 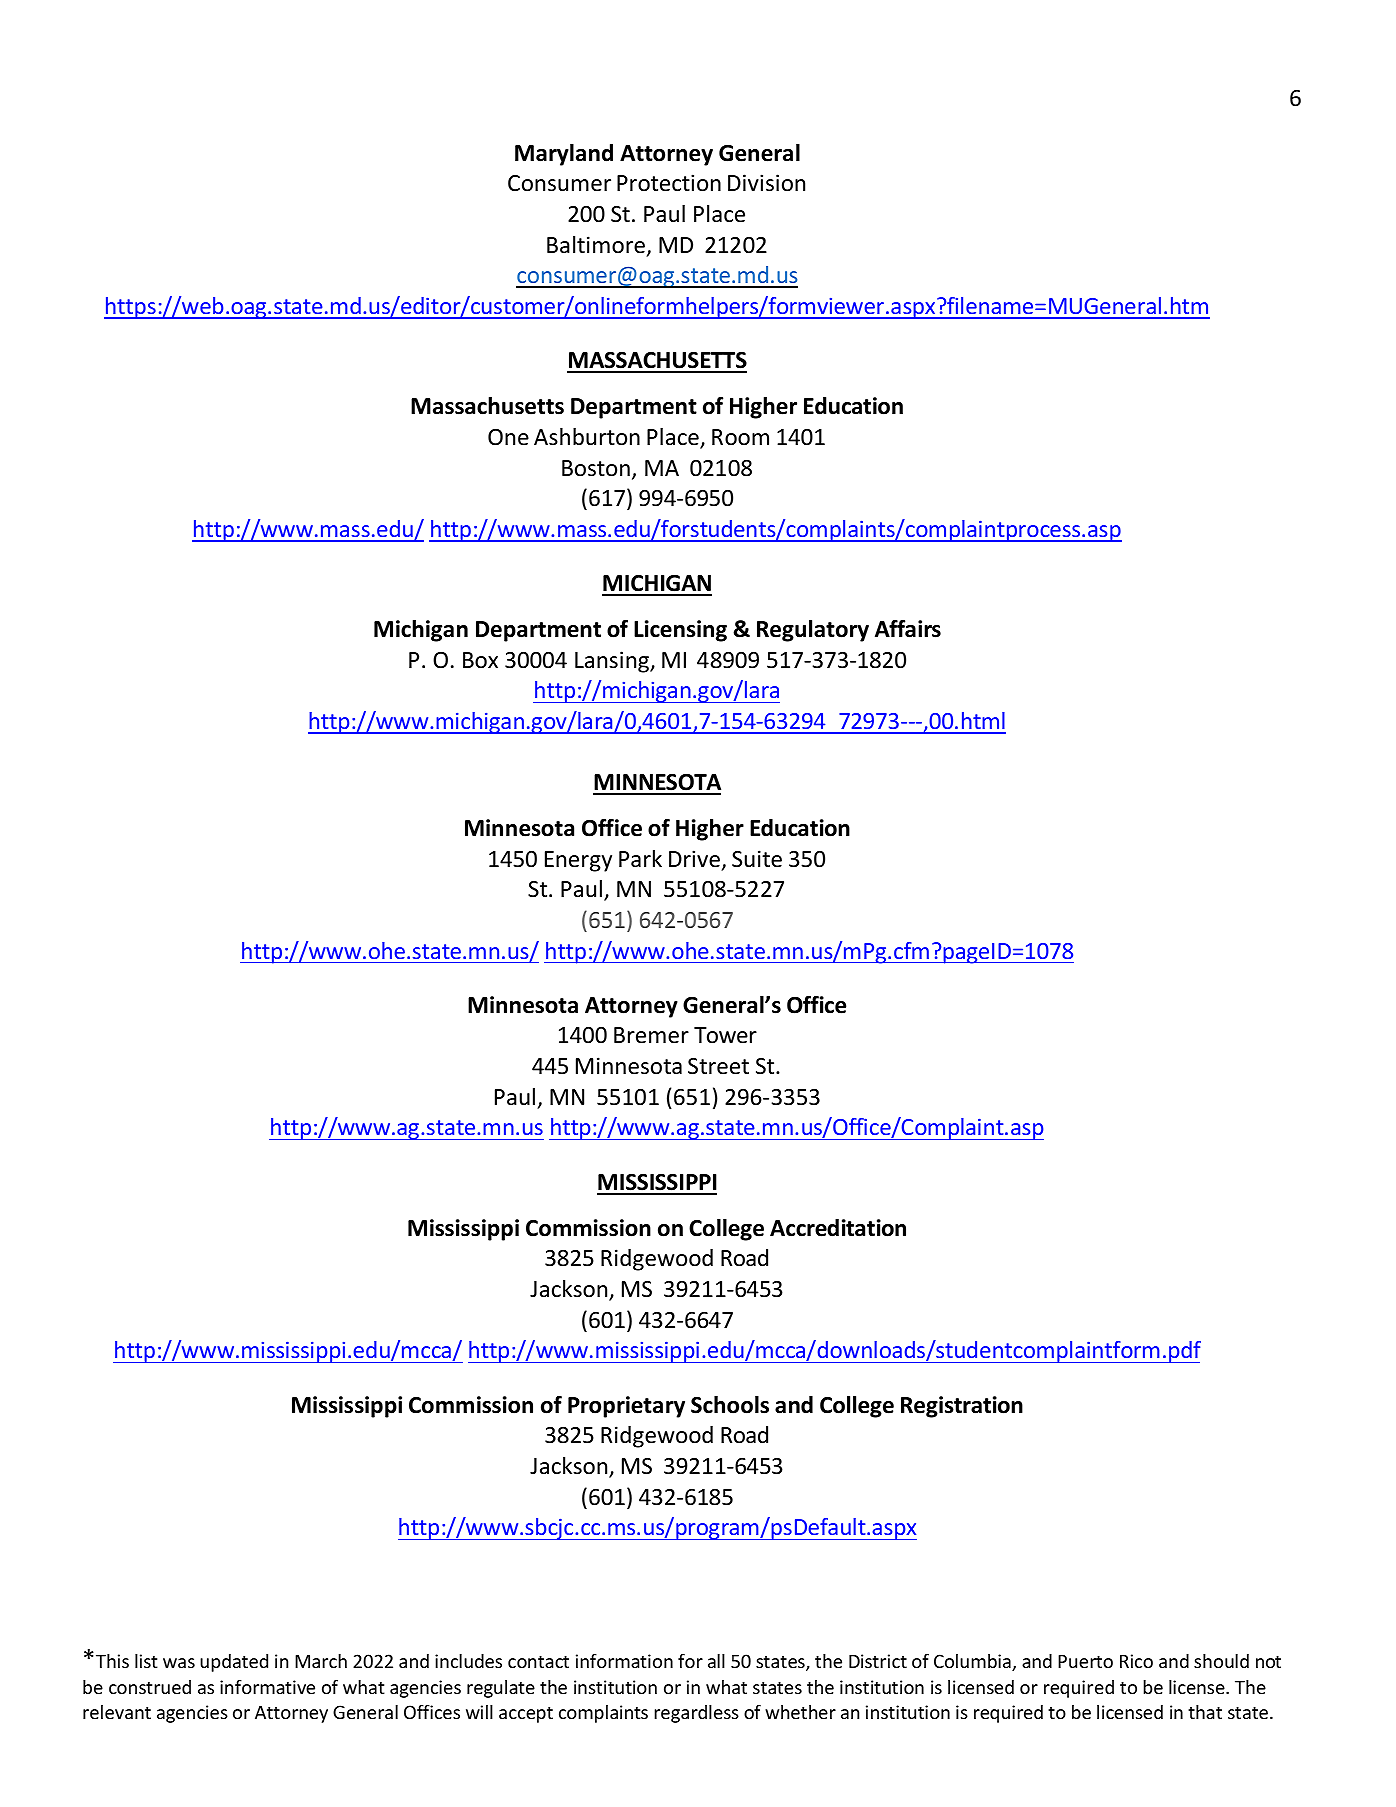 What do you see at coordinates (564, 155) in the screenshot?
I see `Maryland` at bounding box center [564, 155].
